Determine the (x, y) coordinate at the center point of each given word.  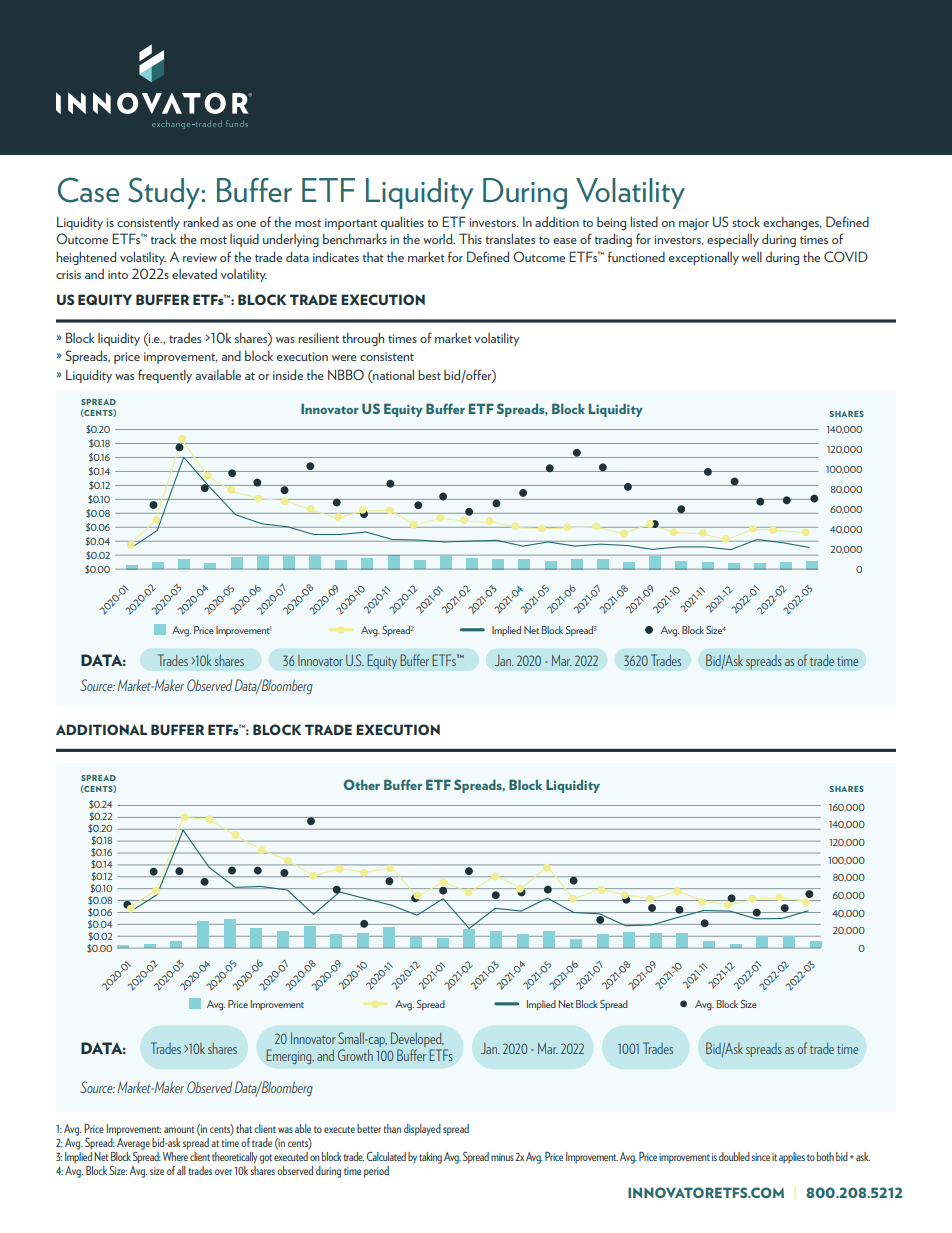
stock (746, 221)
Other (362, 784)
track (163, 239)
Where (175, 1156)
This (470, 238)
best (429, 374)
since (760, 1157)
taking (430, 1158)
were (344, 358)
